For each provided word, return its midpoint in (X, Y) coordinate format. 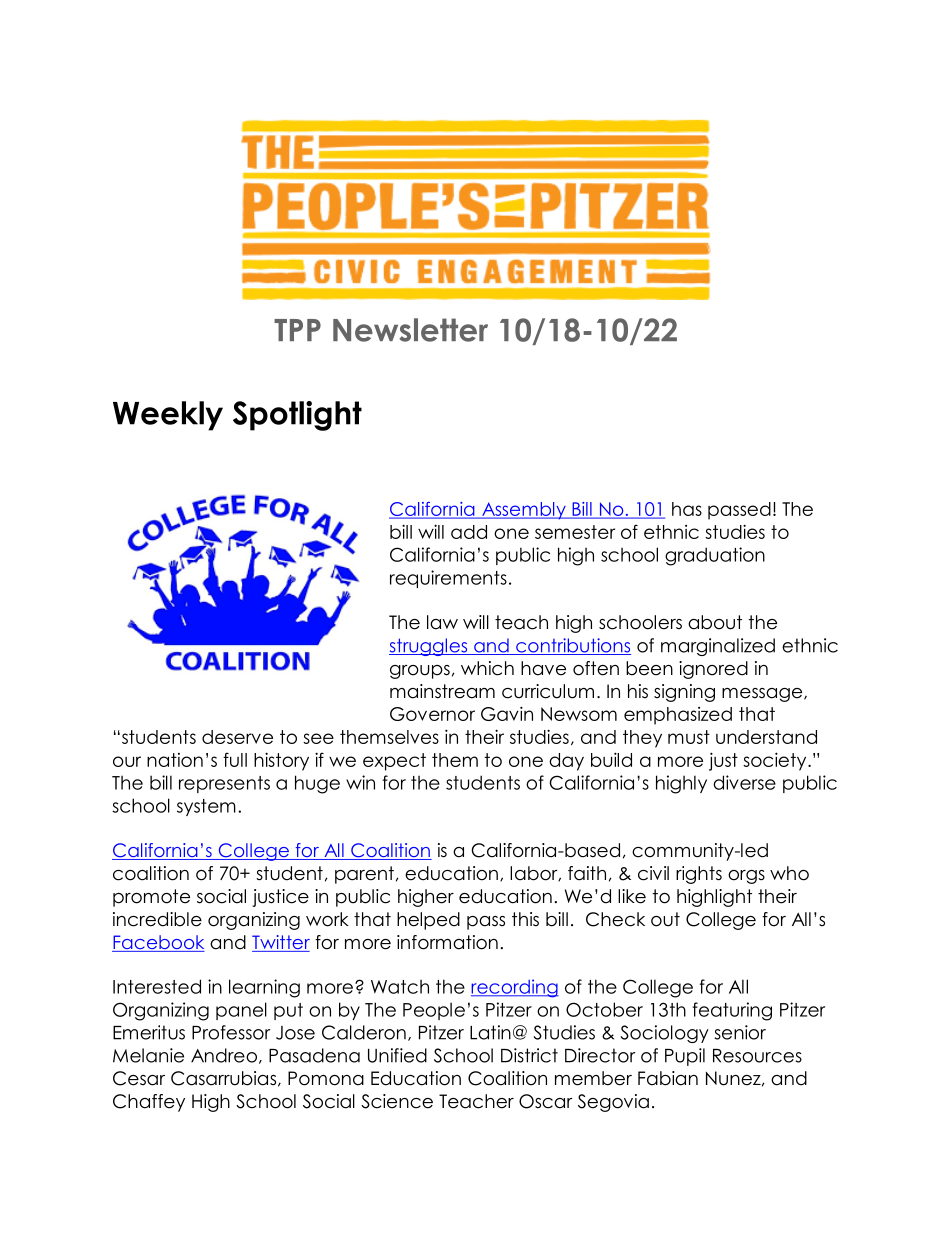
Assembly (524, 511)
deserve (237, 737)
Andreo (224, 1055)
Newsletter (410, 330)
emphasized (678, 716)
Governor (432, 714)
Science (397, 1101)
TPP (297, 330)
